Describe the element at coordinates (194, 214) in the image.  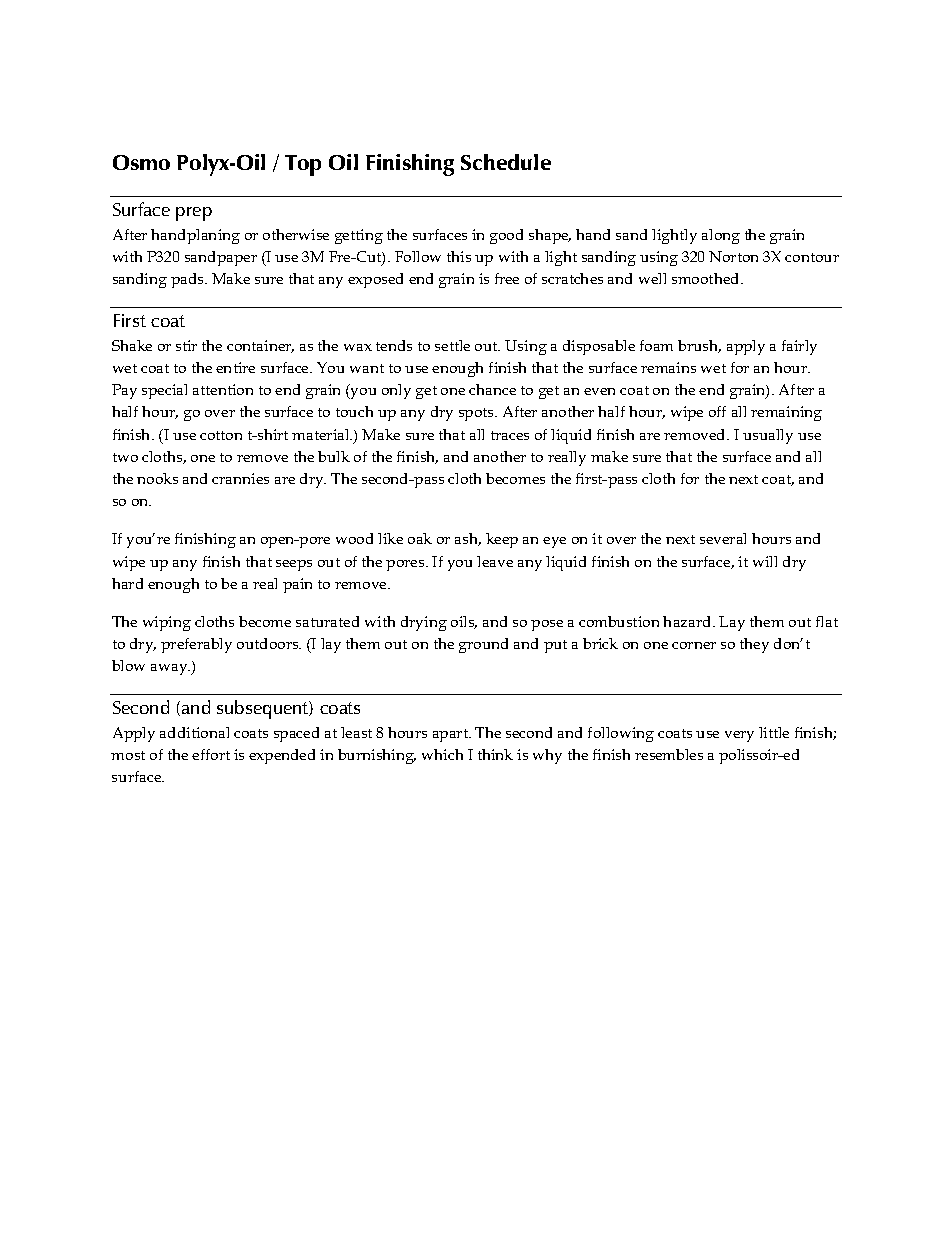
I see `prep` at that location.
